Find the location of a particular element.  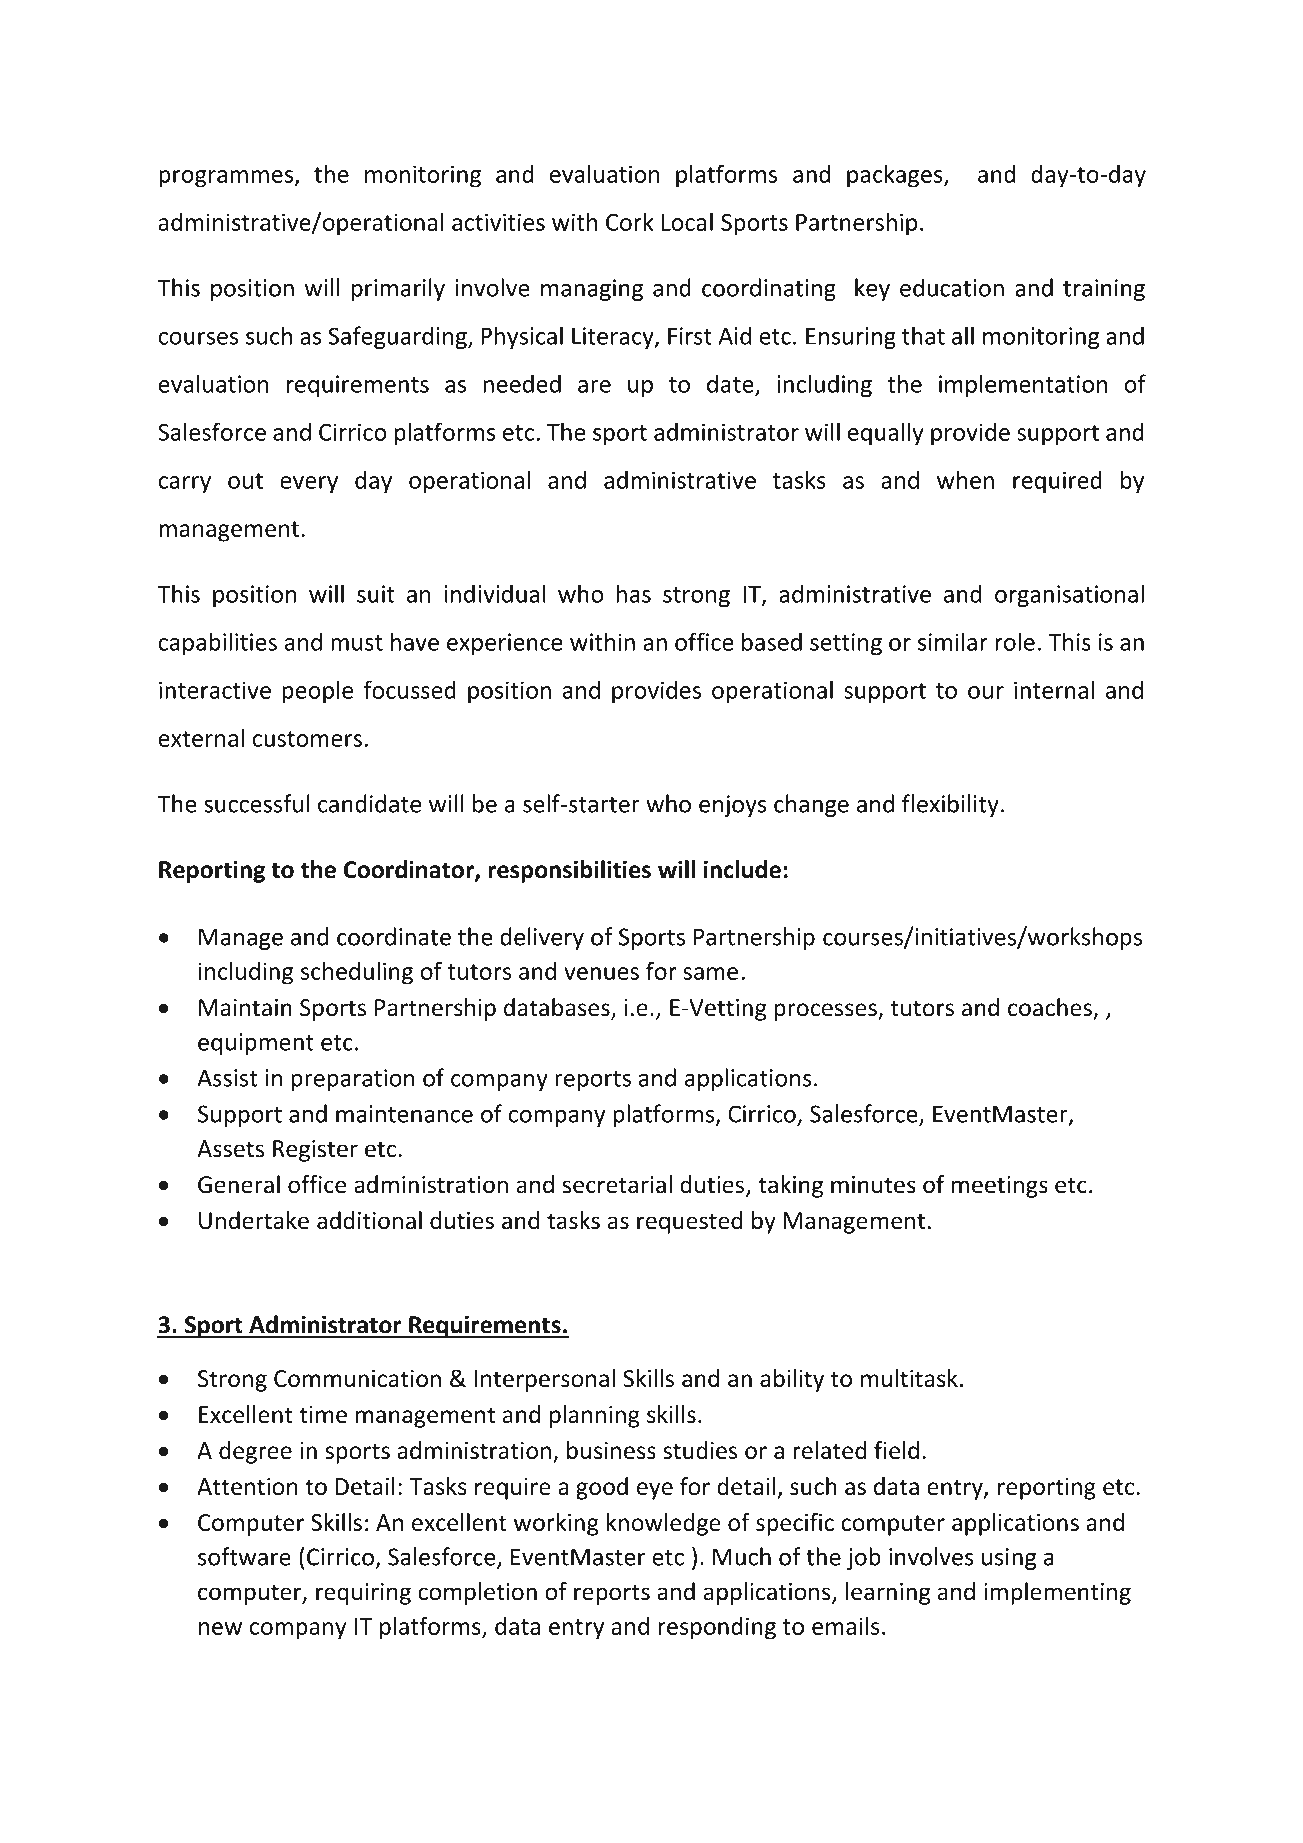

Cork is located at coordinates (630, 222).
